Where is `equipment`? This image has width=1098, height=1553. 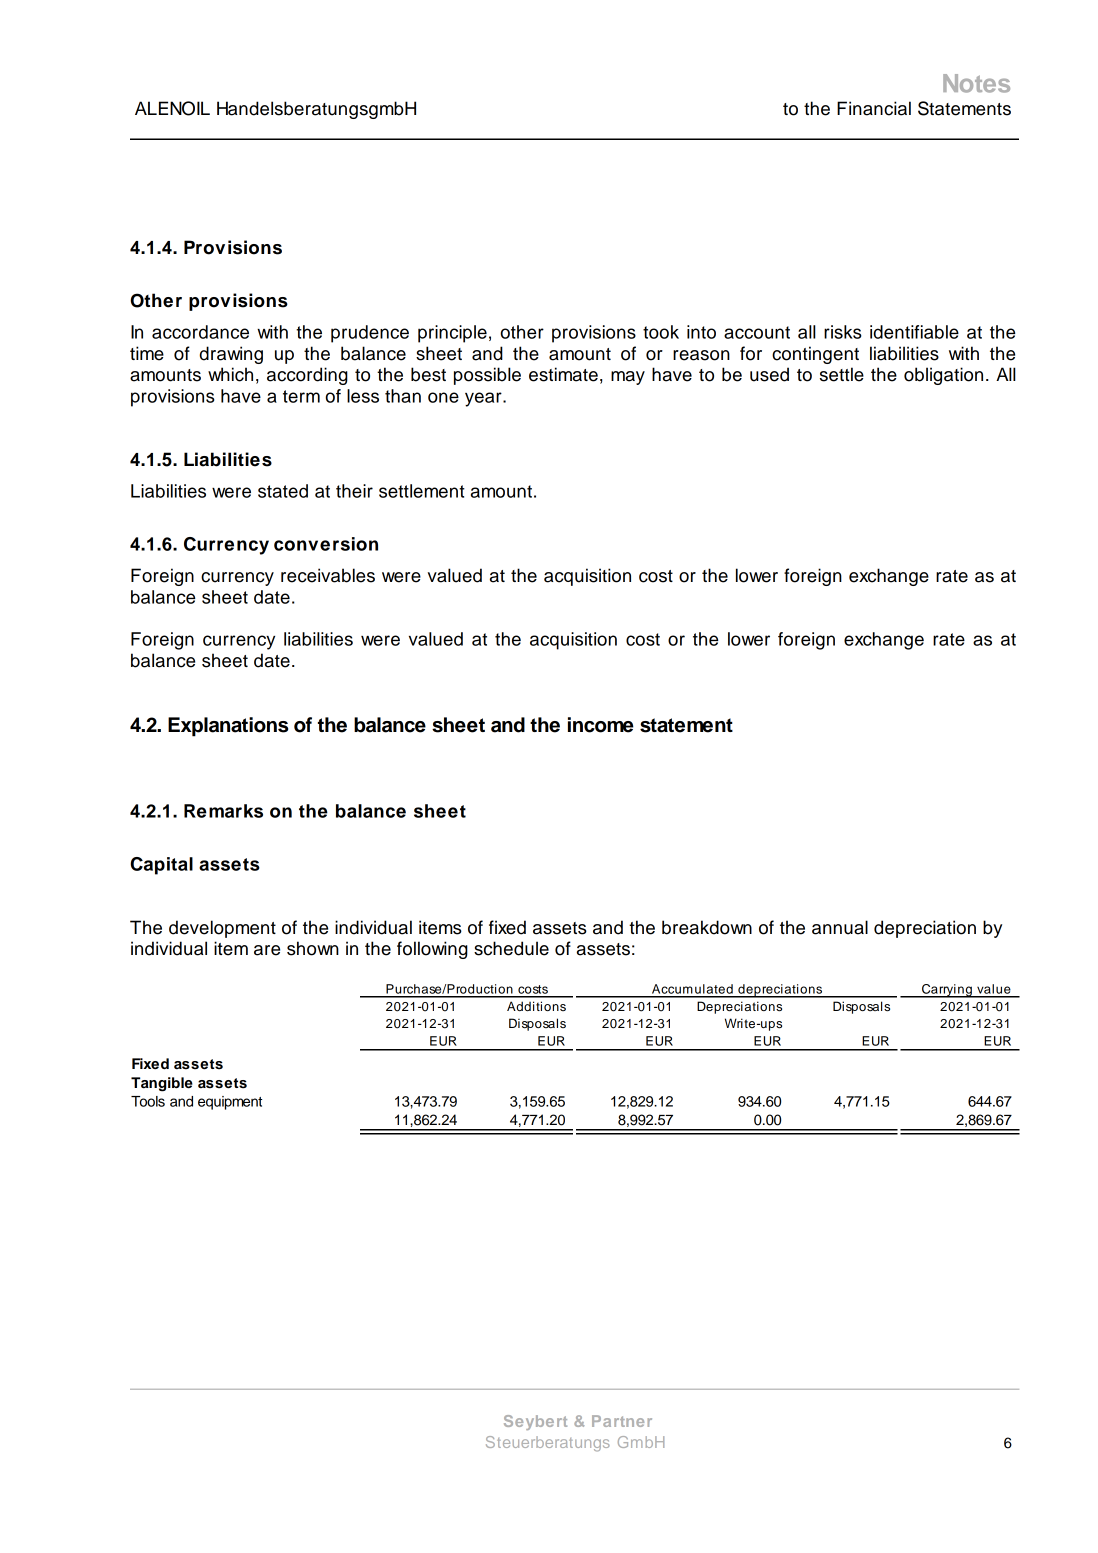 equipment is located at coordinates (230, 1103).
